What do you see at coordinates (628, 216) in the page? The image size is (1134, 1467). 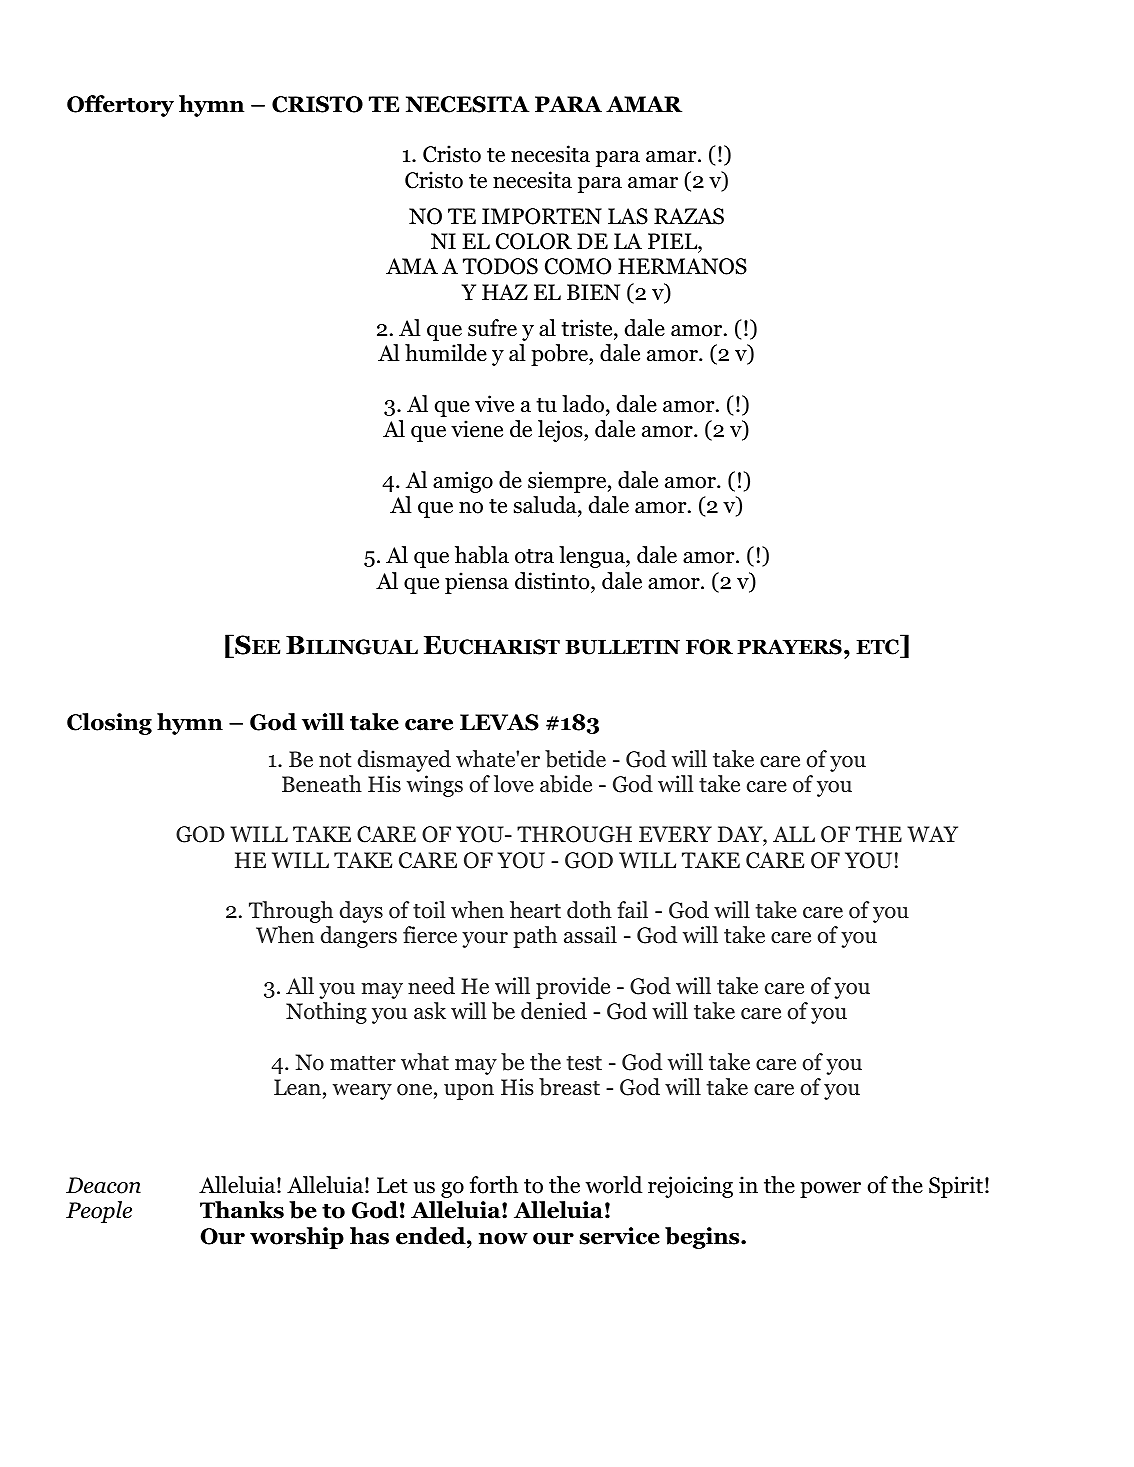 I see `LAS` at bounding box center [628, 216].
